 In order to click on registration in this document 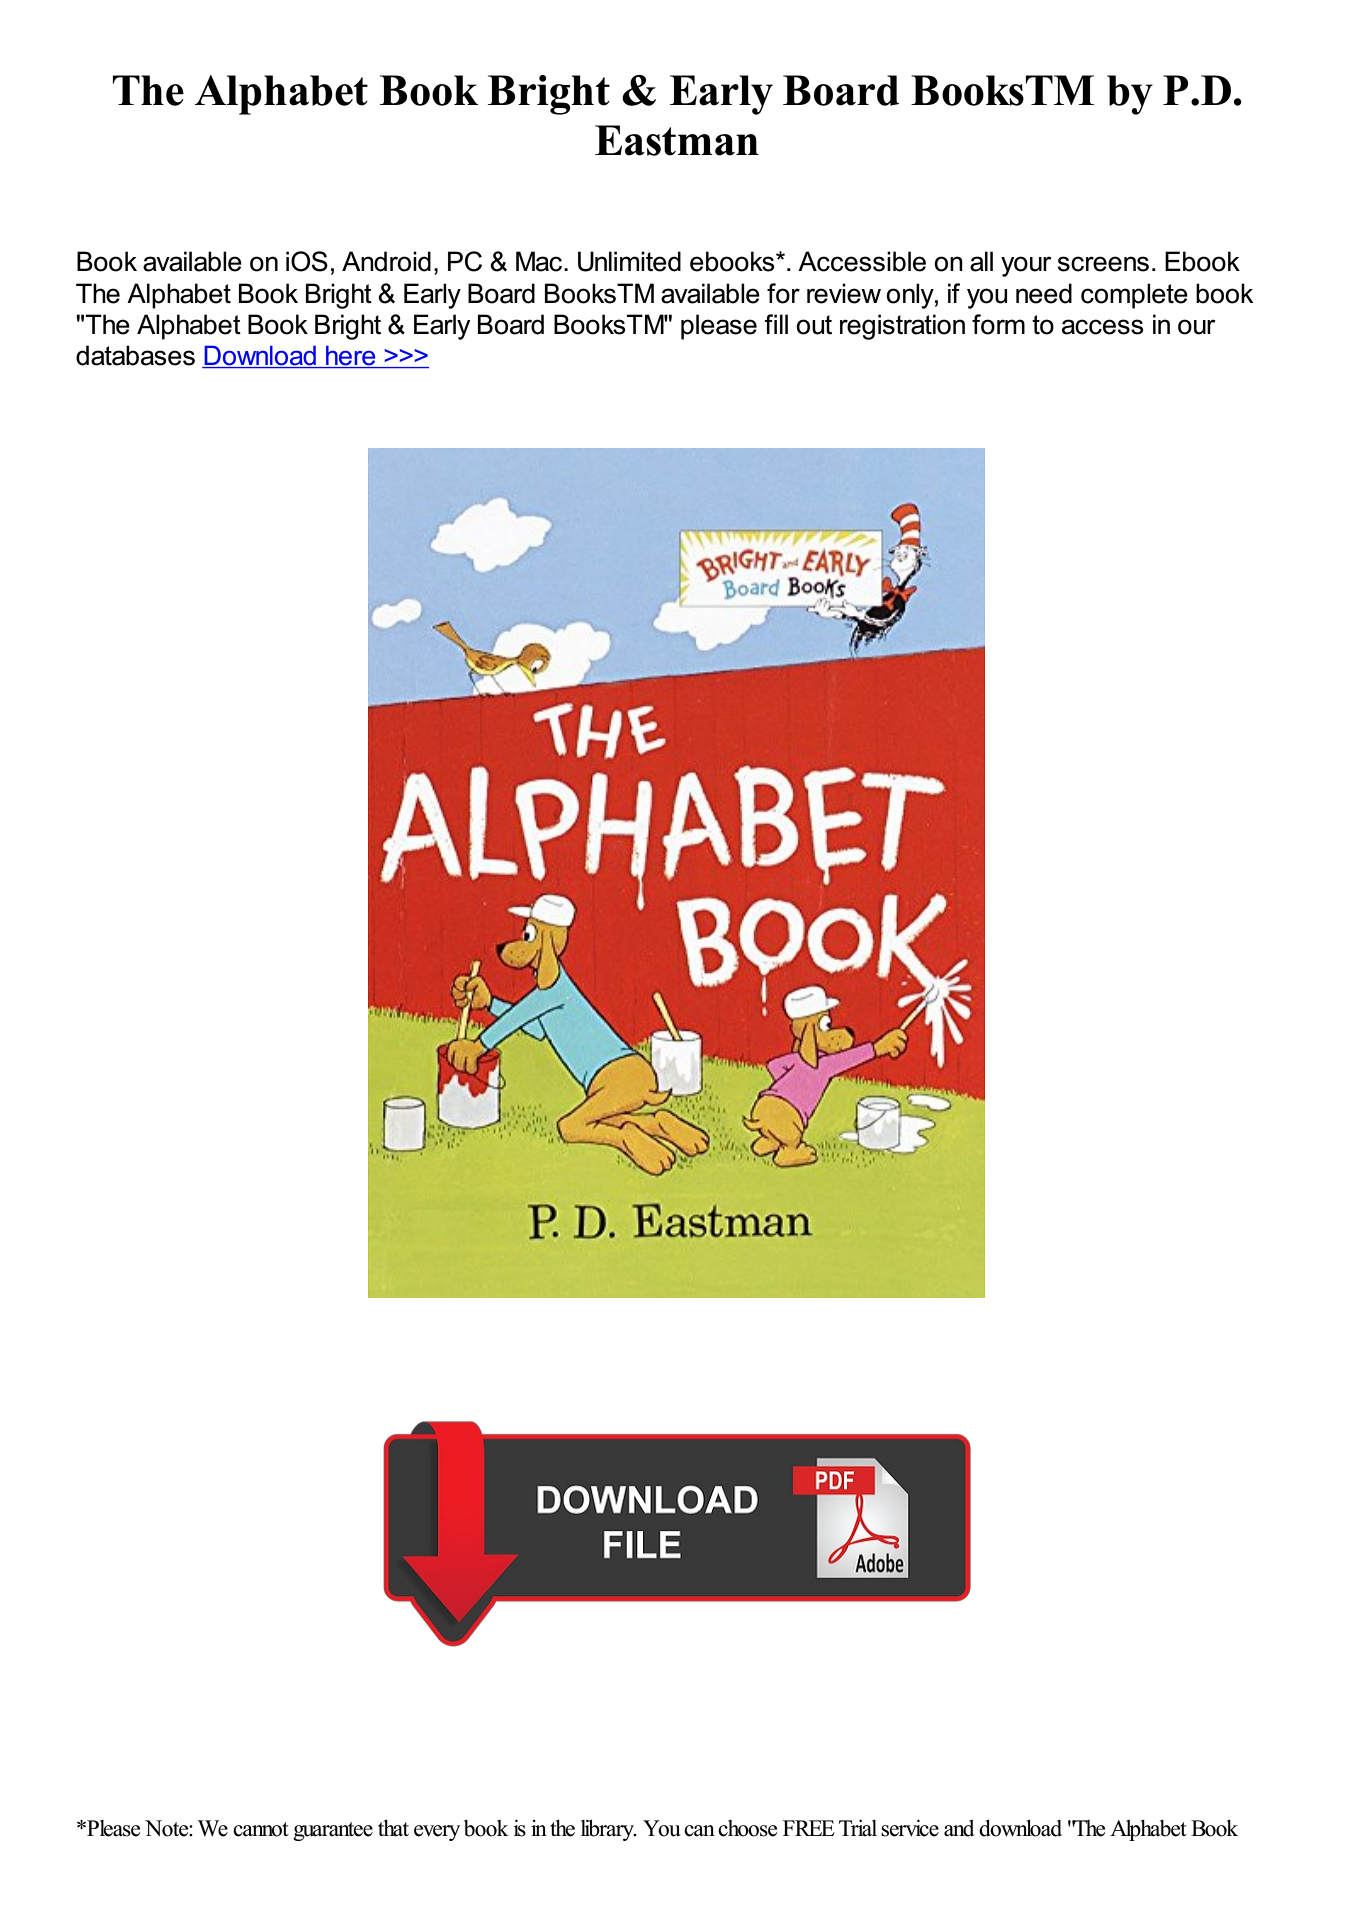, I will do `click(902, 327)`.
